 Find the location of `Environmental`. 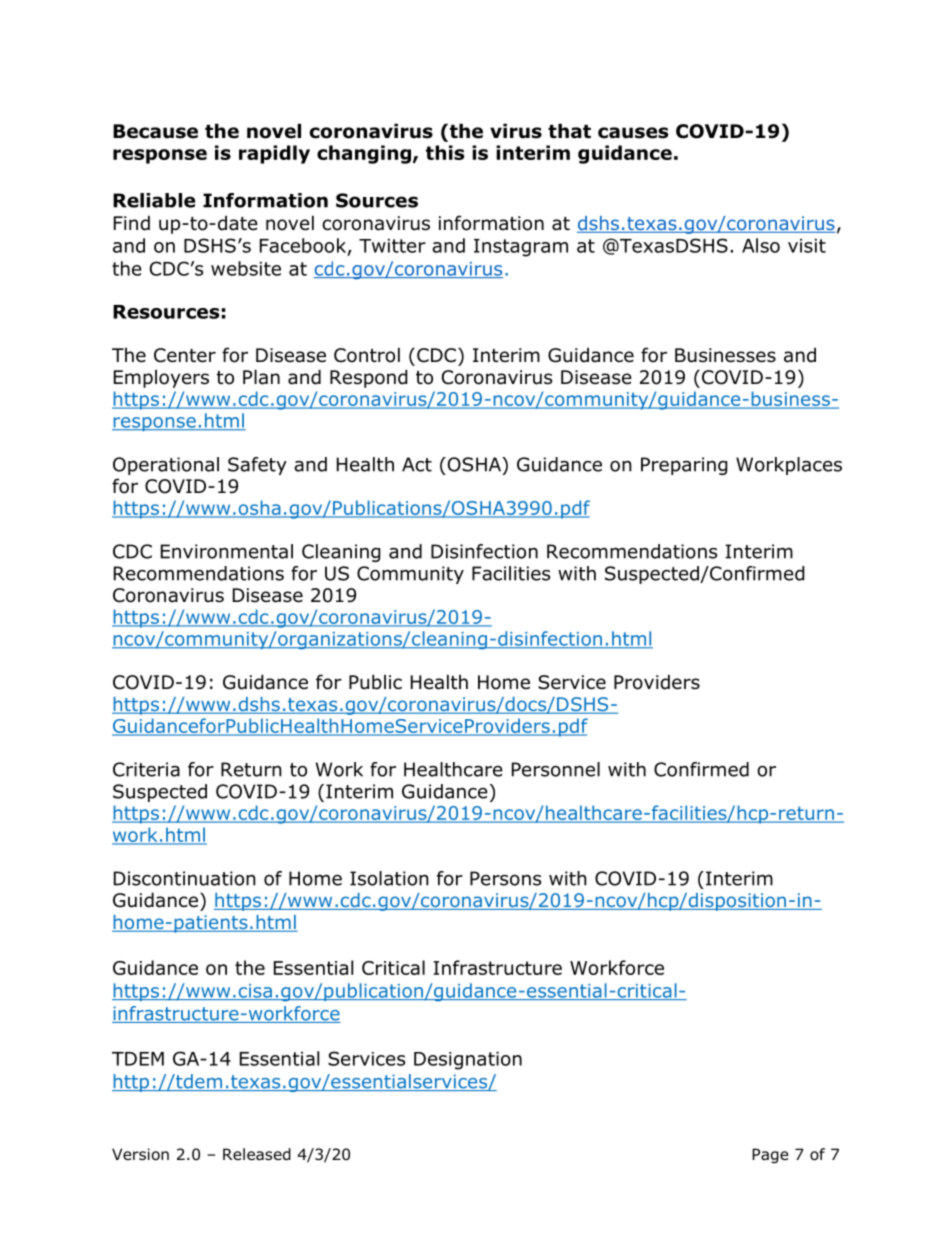

Environmental is located at coordinates (227, 551).
